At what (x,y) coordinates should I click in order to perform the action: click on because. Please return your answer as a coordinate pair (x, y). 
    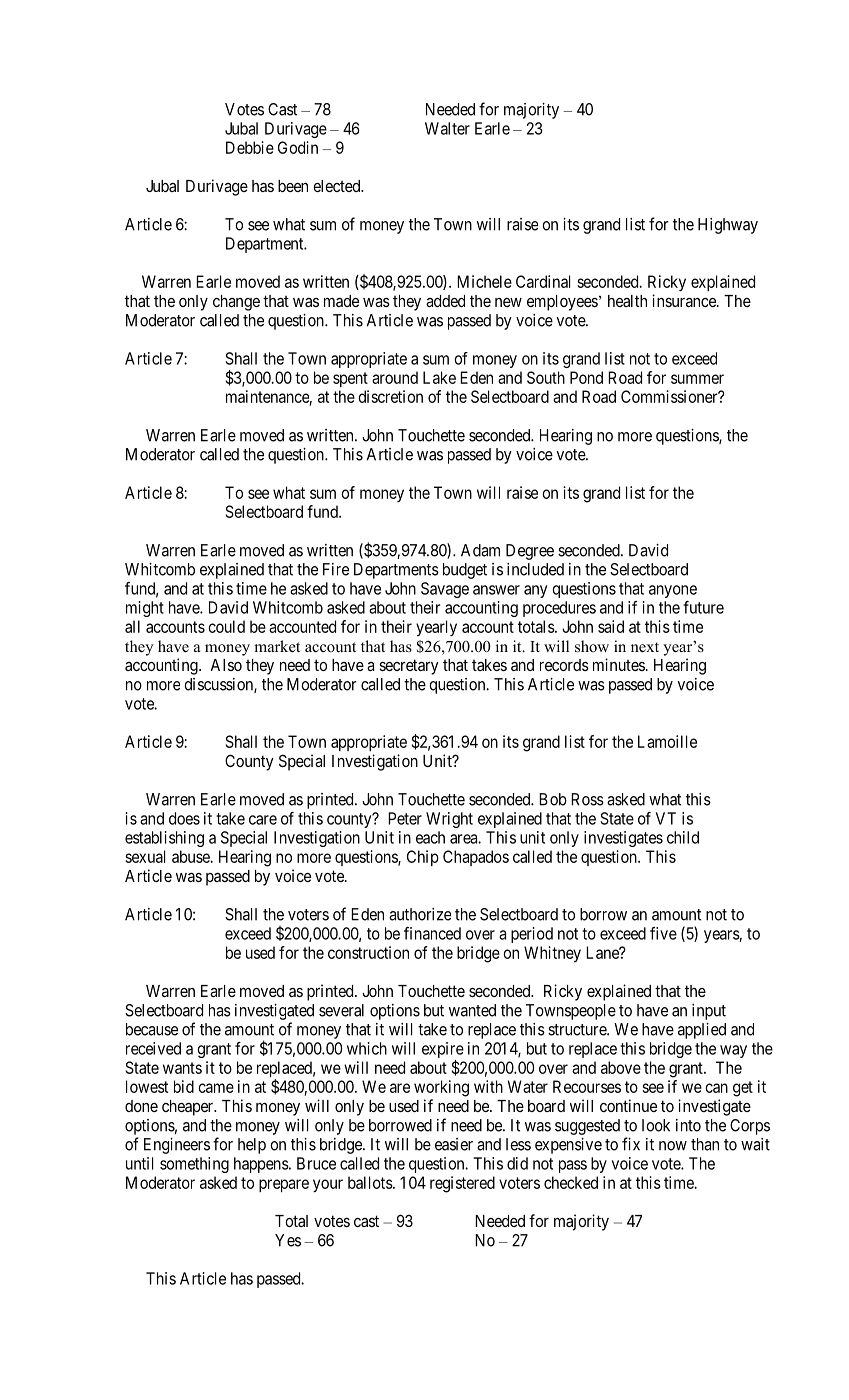
    Looking at the image, I should click on (152, 1029).
